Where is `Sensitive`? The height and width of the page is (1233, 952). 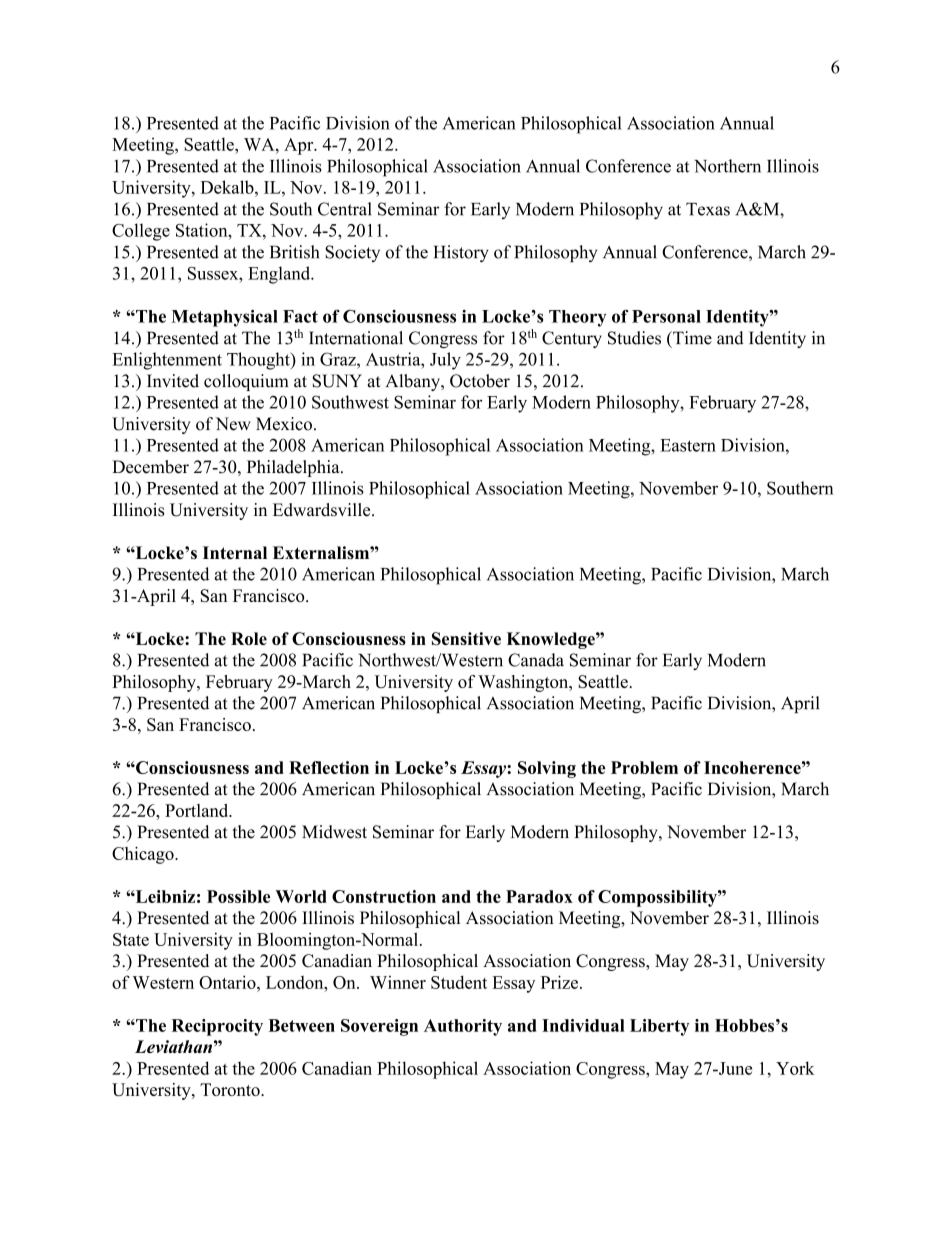
Sensitive is located at coordinates (466, 638).
